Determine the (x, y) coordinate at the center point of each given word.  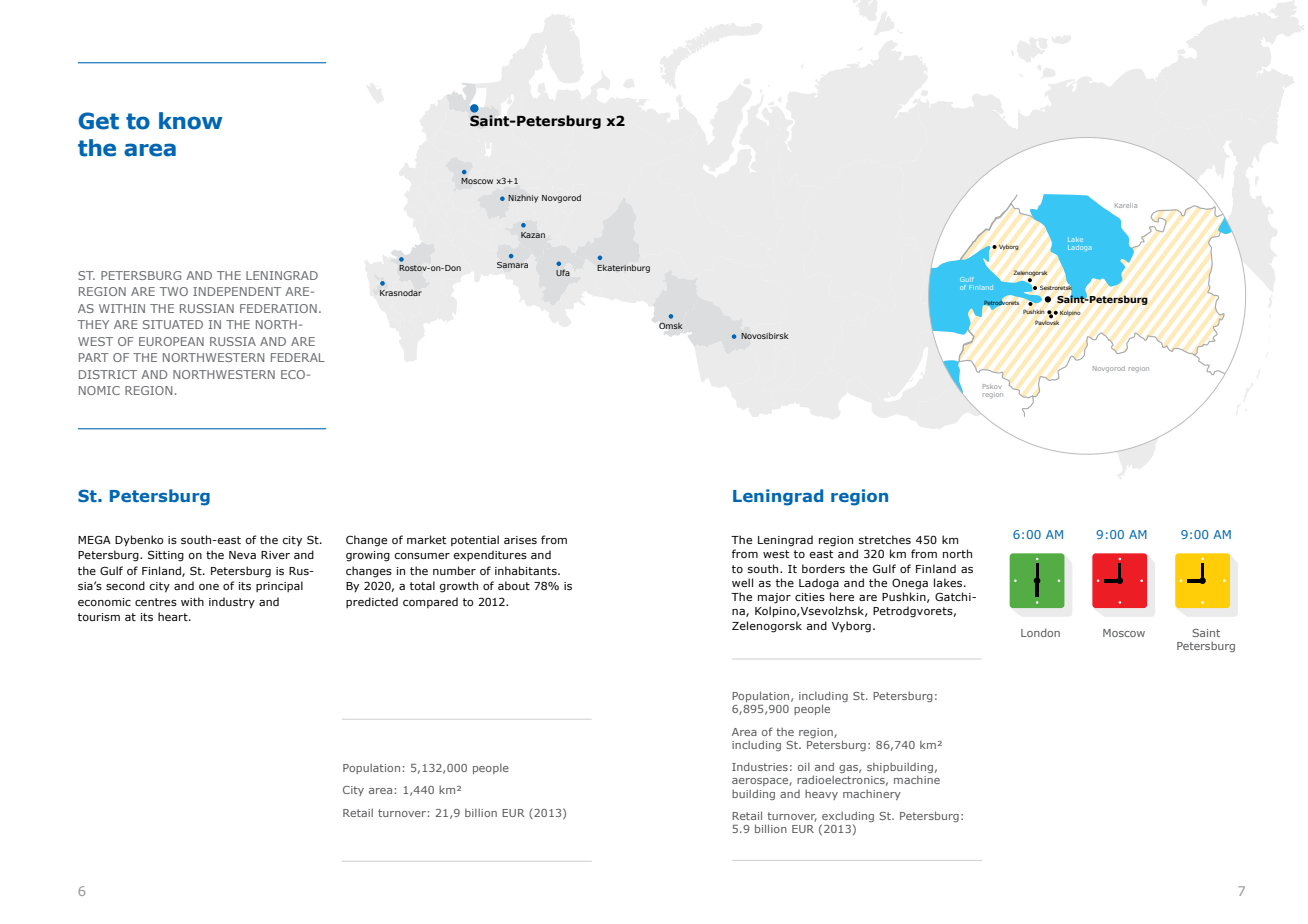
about (514, 585)
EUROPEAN (171, 341)
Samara (512, 265)
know (191, 121)
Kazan (533, 235)
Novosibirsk (765, 335)
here (842, 596)
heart (174, 616)
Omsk (670, 326)
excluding (847, 818)
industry (232, 603)
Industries (760, 766)
